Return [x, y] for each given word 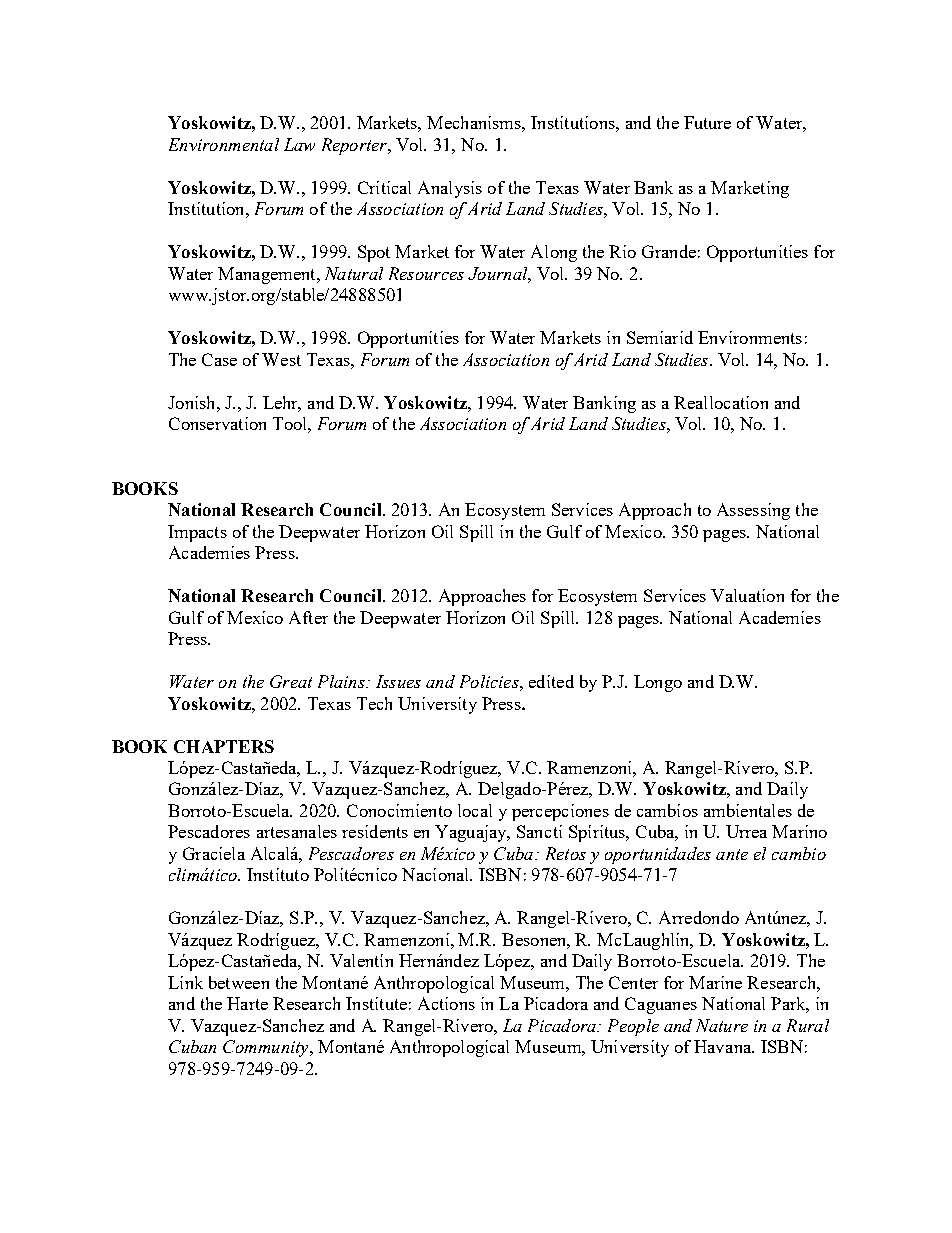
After [308, 617]
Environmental [224, 144]
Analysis [450, 189]
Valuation [747, 595]
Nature [722, 1025]
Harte [247, 1003]
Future [707, 122]
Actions [446, 1003]
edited [551, 681]
